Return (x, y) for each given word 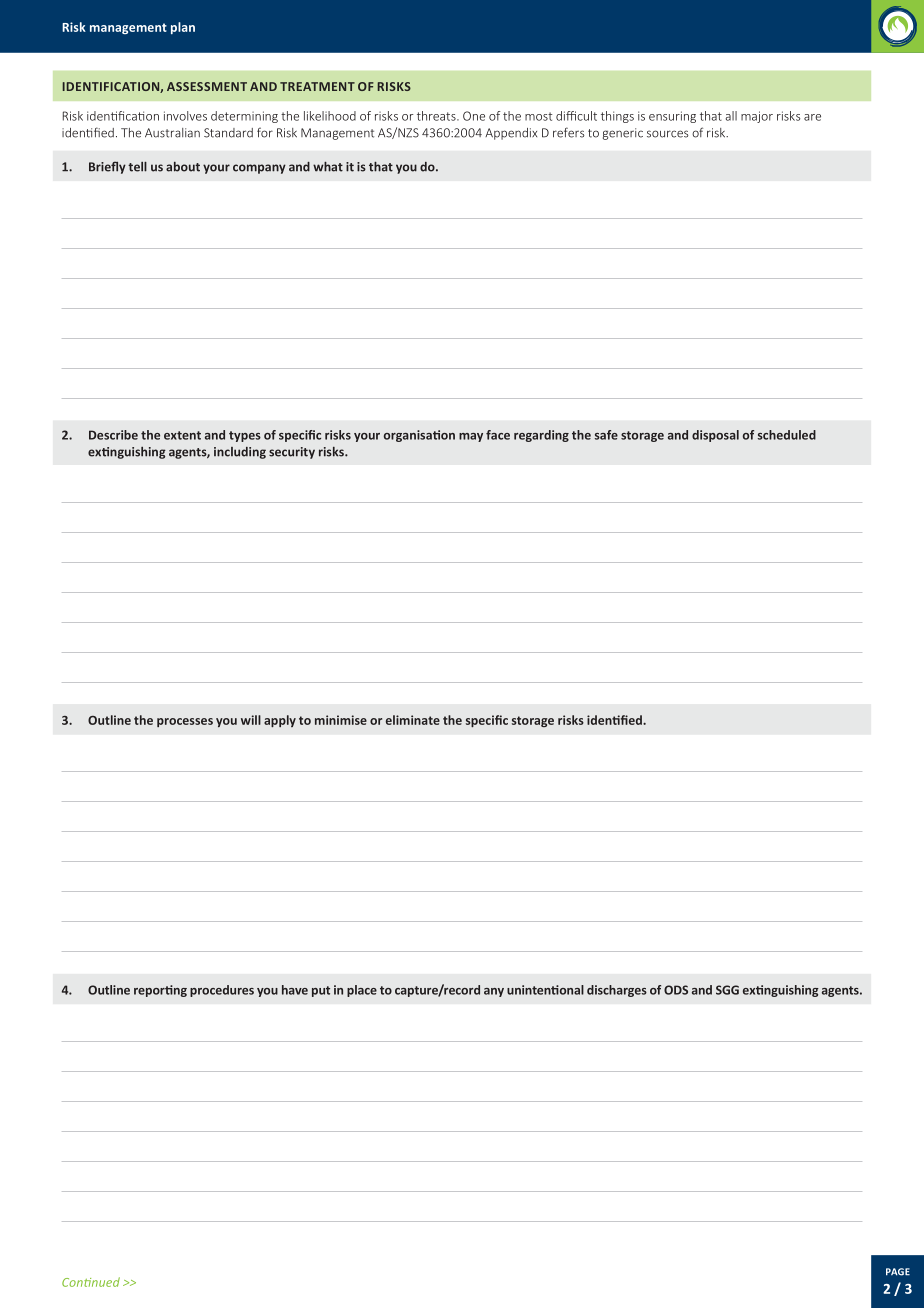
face (498, 435)
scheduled (787, 435)
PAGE (898, 1272)
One (474, 116)
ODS (676, 990)
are (812, 117)
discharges (617, 991)
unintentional (545, 990)
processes (185, 722)
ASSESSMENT (207, 86)
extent (182, 435)
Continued (91, 1282)
